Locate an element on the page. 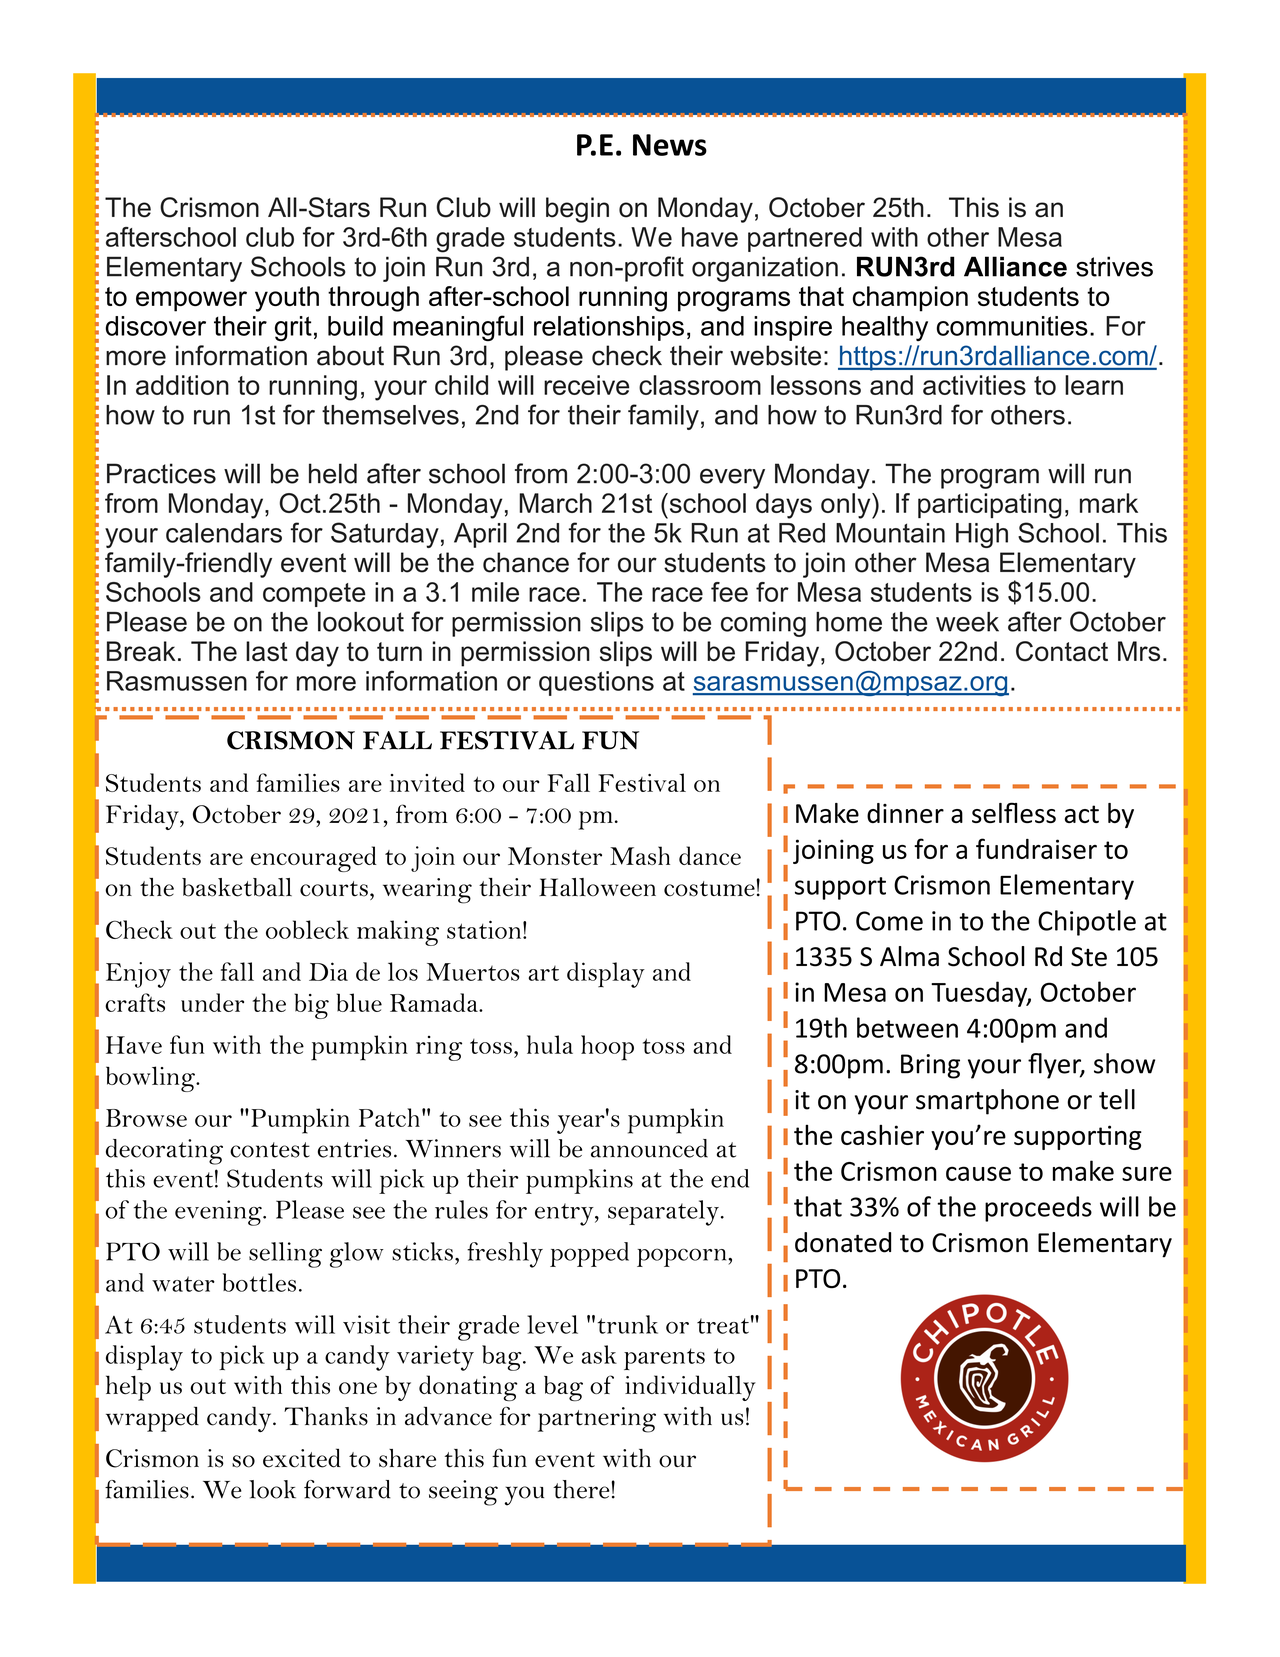  selfless is located at coordinates (1014, 812).
